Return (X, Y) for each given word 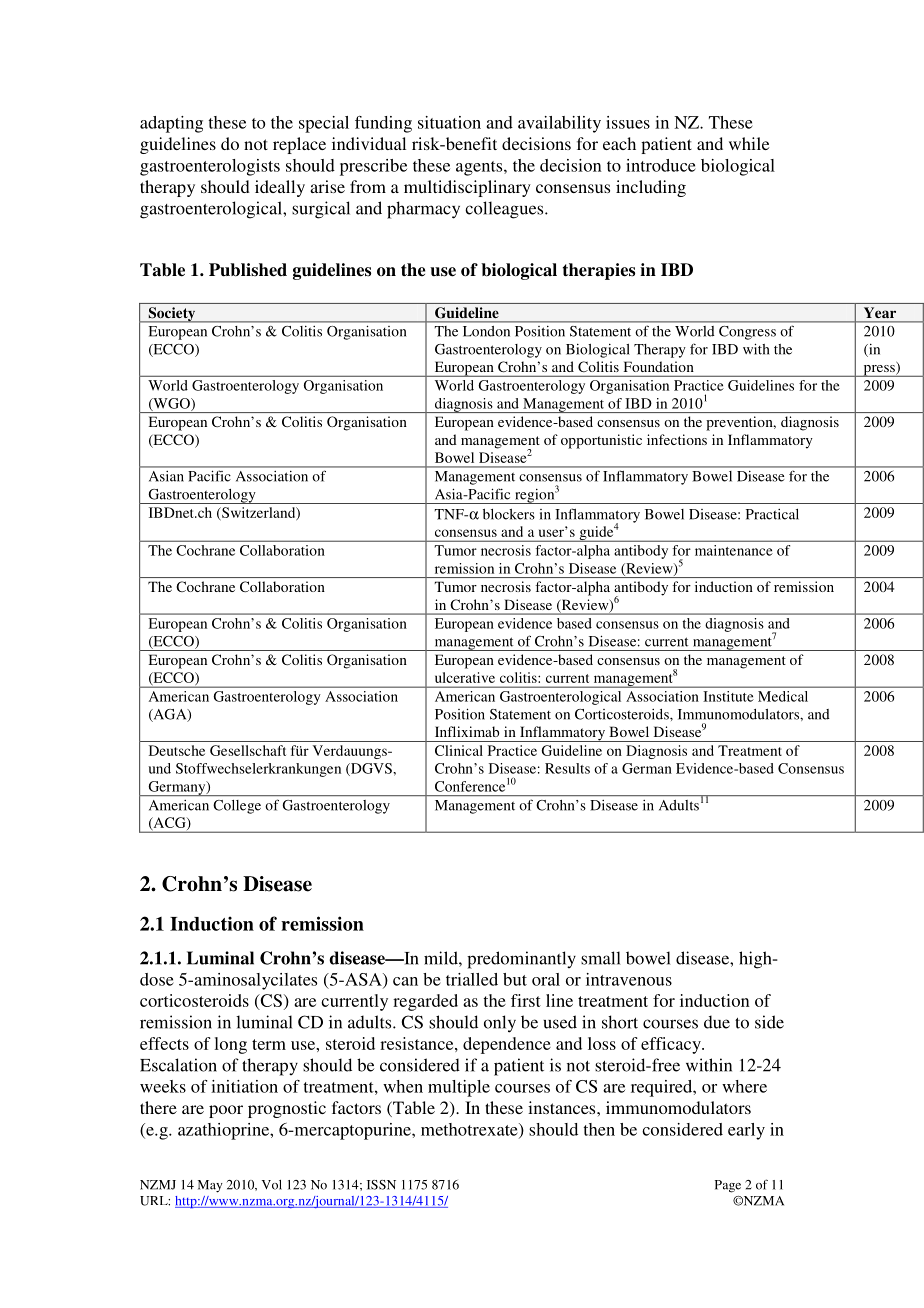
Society (172, 315)
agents (480, 168)
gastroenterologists (210, 167)
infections (677, 439)
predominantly (521, 960)
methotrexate (470, 1130)
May (210, 1186)
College (237, 807)
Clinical (459, 750)
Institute (728, 696)
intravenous (629, 979)
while (749, 143)
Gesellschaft (248, 750)
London (486, 331)
